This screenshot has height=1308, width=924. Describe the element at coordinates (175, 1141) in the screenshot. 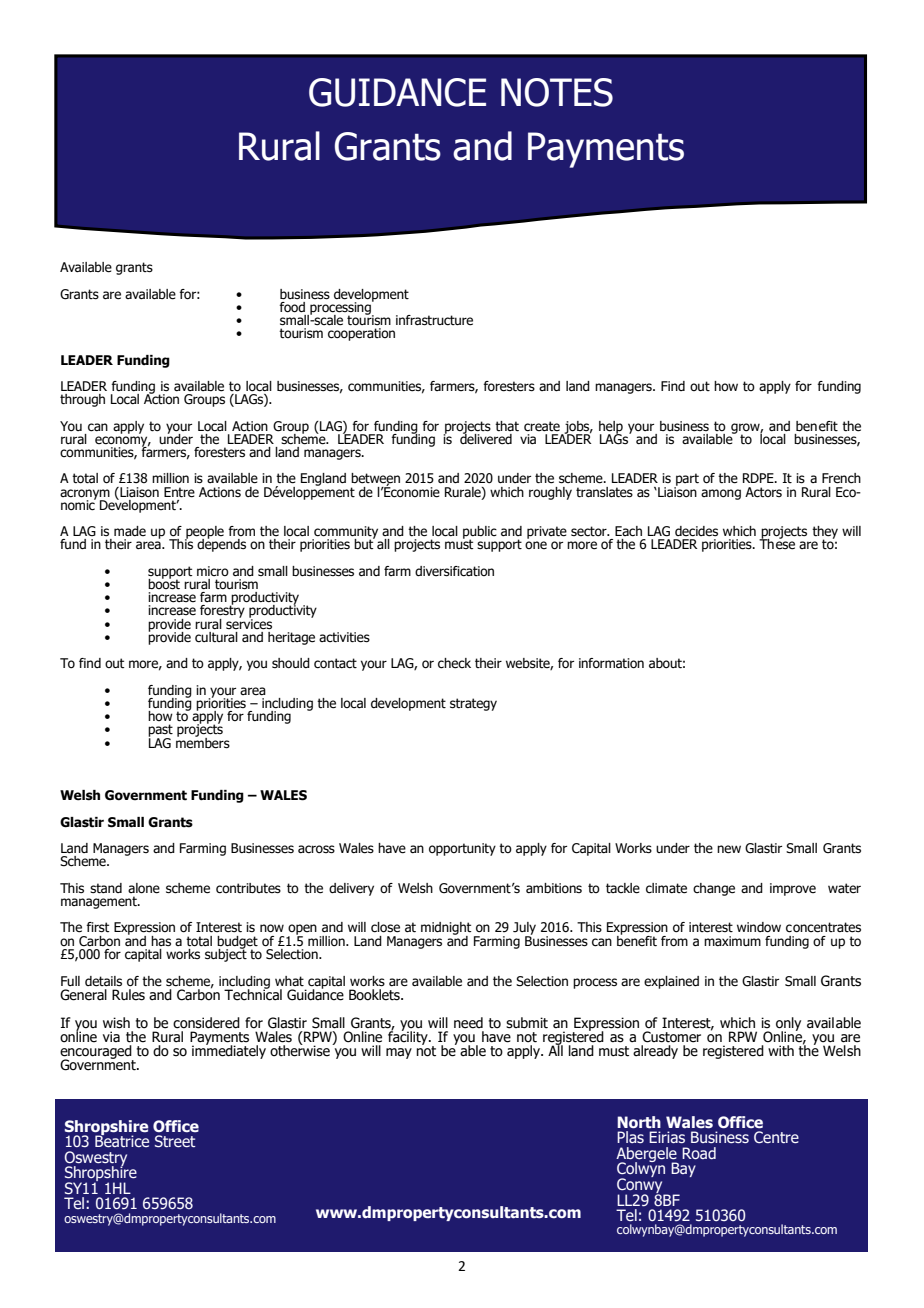

I see `Street` at that location.
